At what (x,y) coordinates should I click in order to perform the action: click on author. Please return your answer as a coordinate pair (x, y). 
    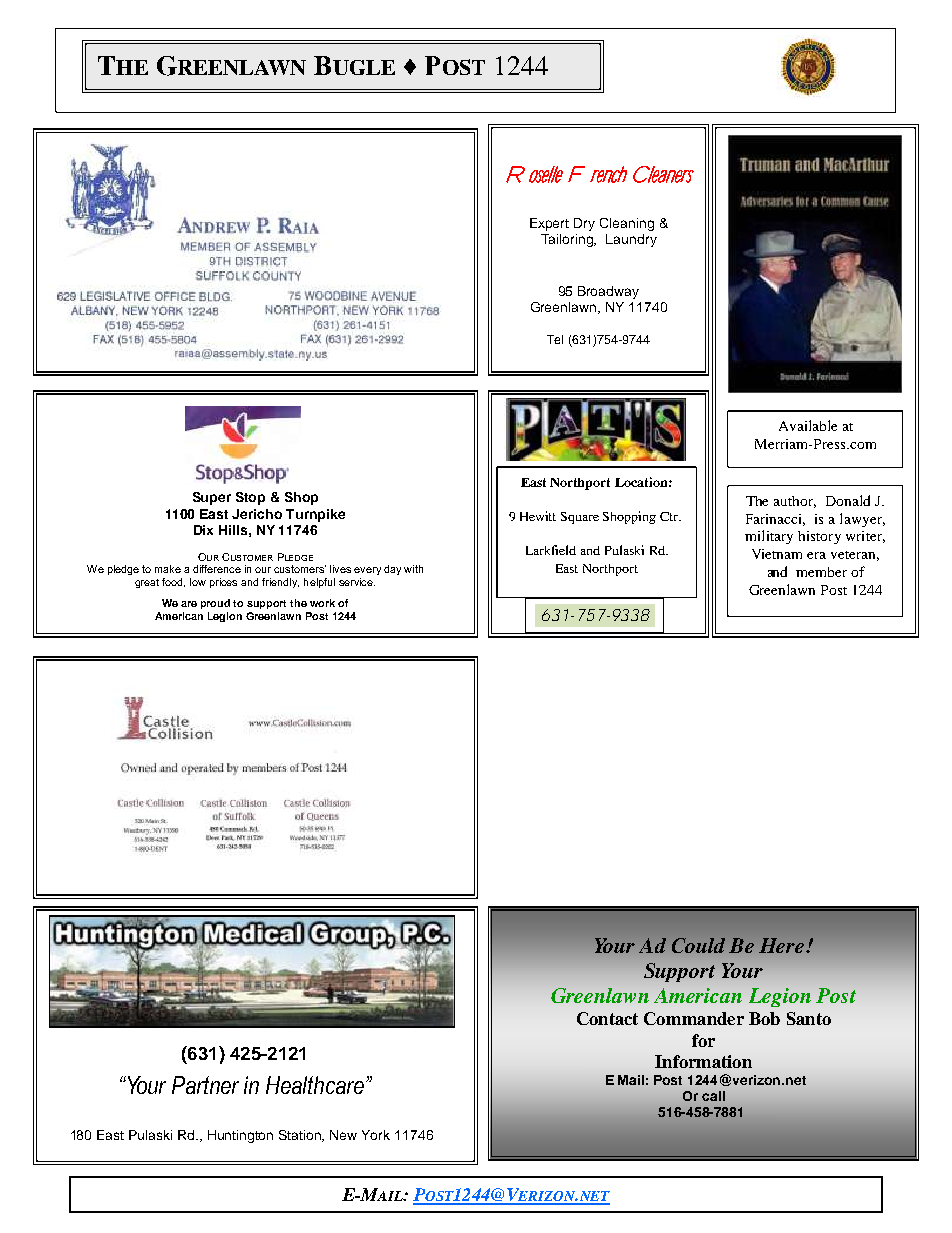
    Looking at the image, I should click on (795, 502).
